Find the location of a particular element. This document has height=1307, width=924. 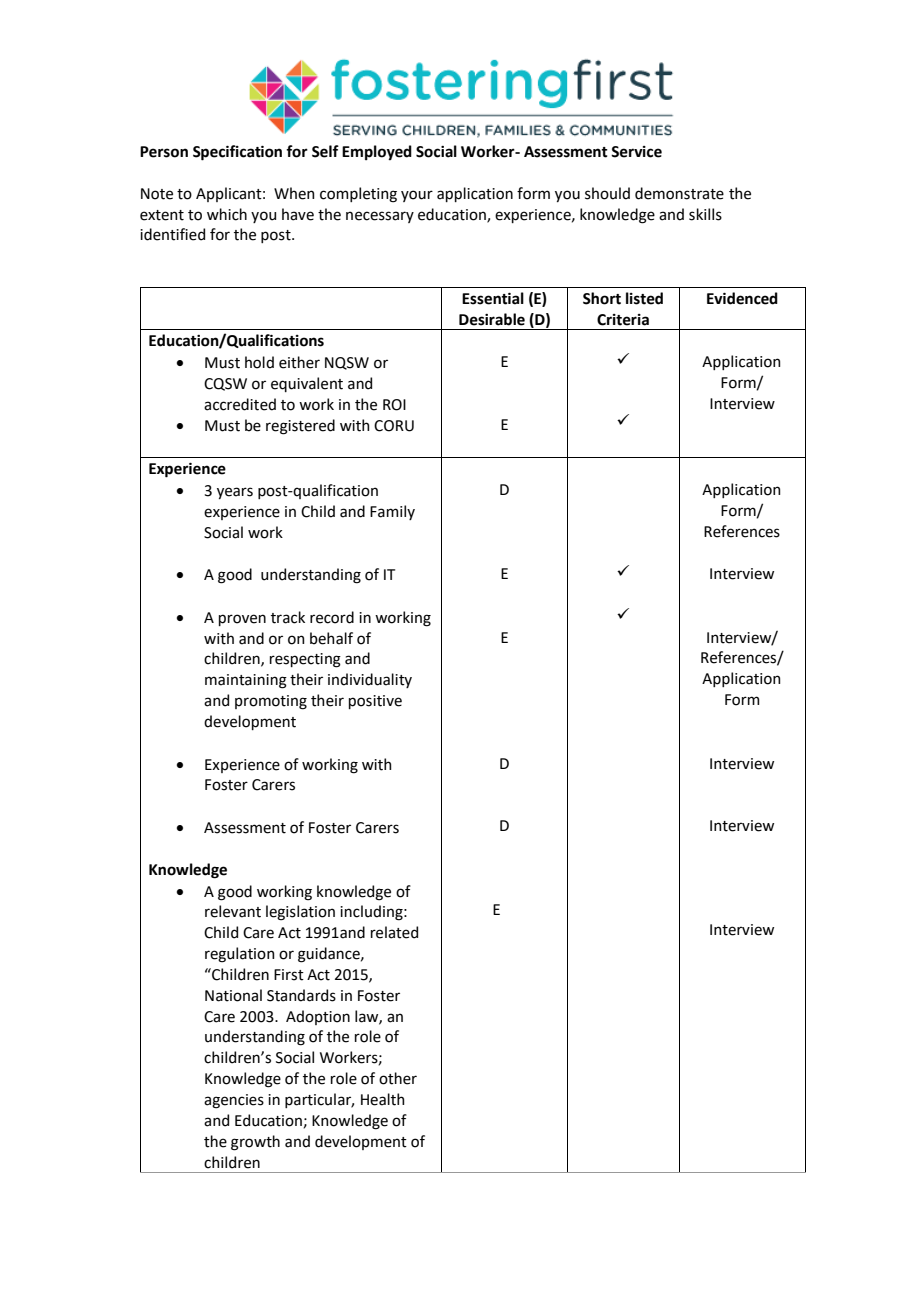

other is located at coordinates (398, 1078).
